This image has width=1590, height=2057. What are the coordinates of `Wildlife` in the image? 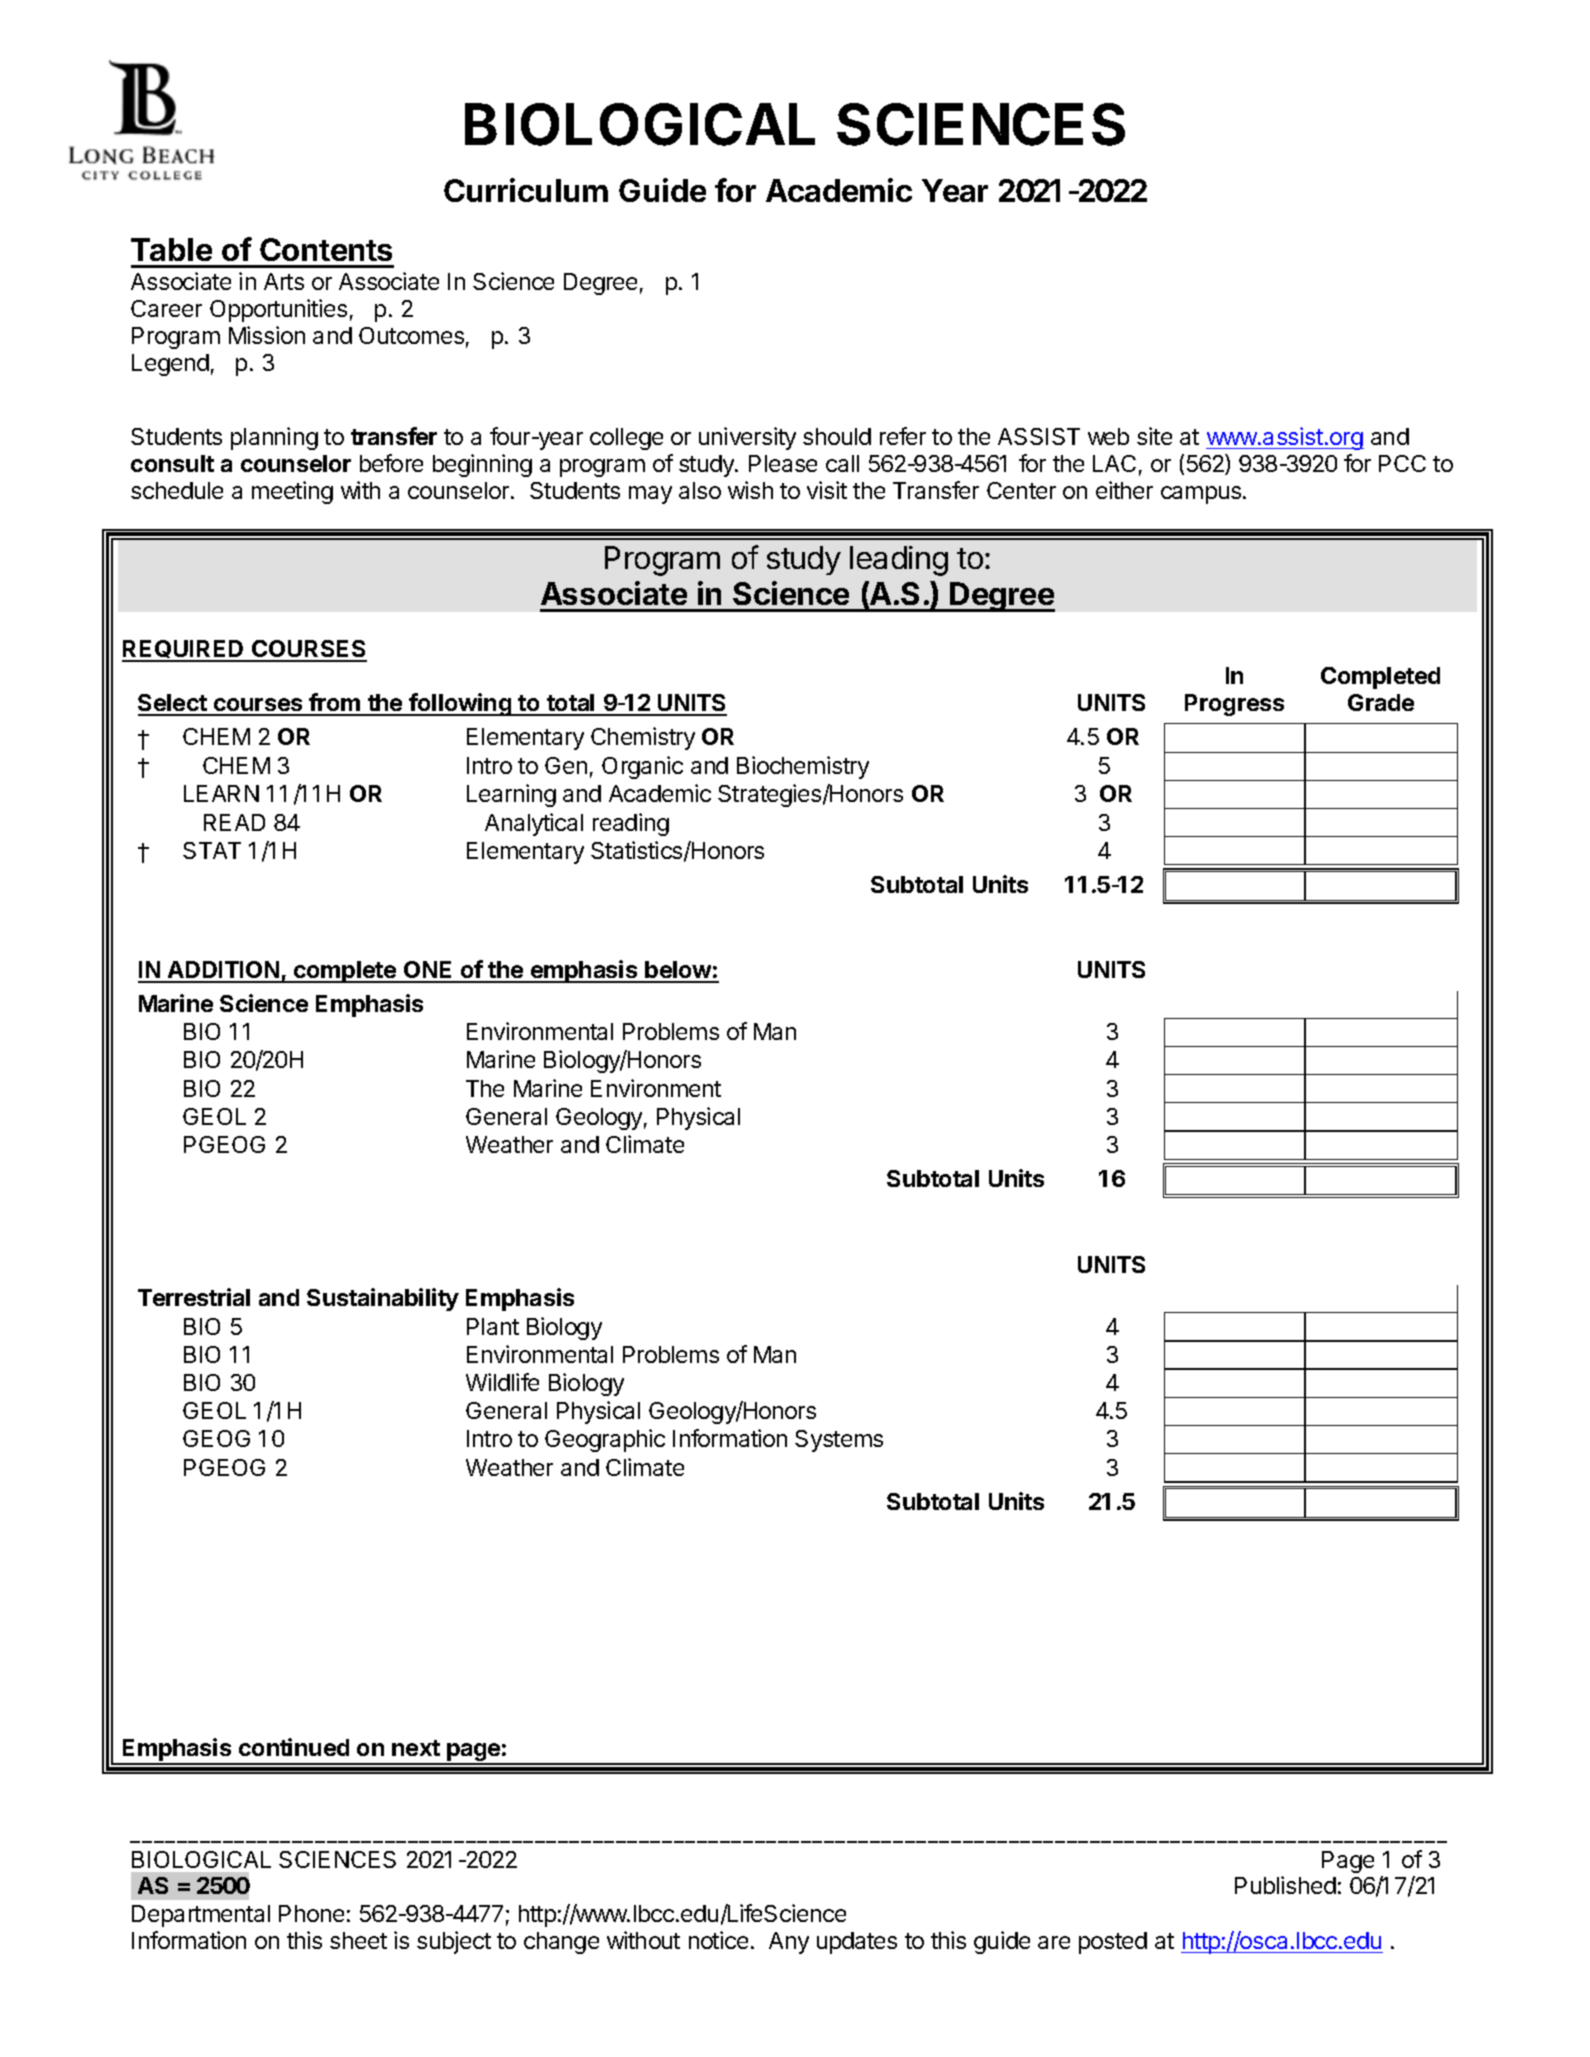 It's located at (502, 1382).
